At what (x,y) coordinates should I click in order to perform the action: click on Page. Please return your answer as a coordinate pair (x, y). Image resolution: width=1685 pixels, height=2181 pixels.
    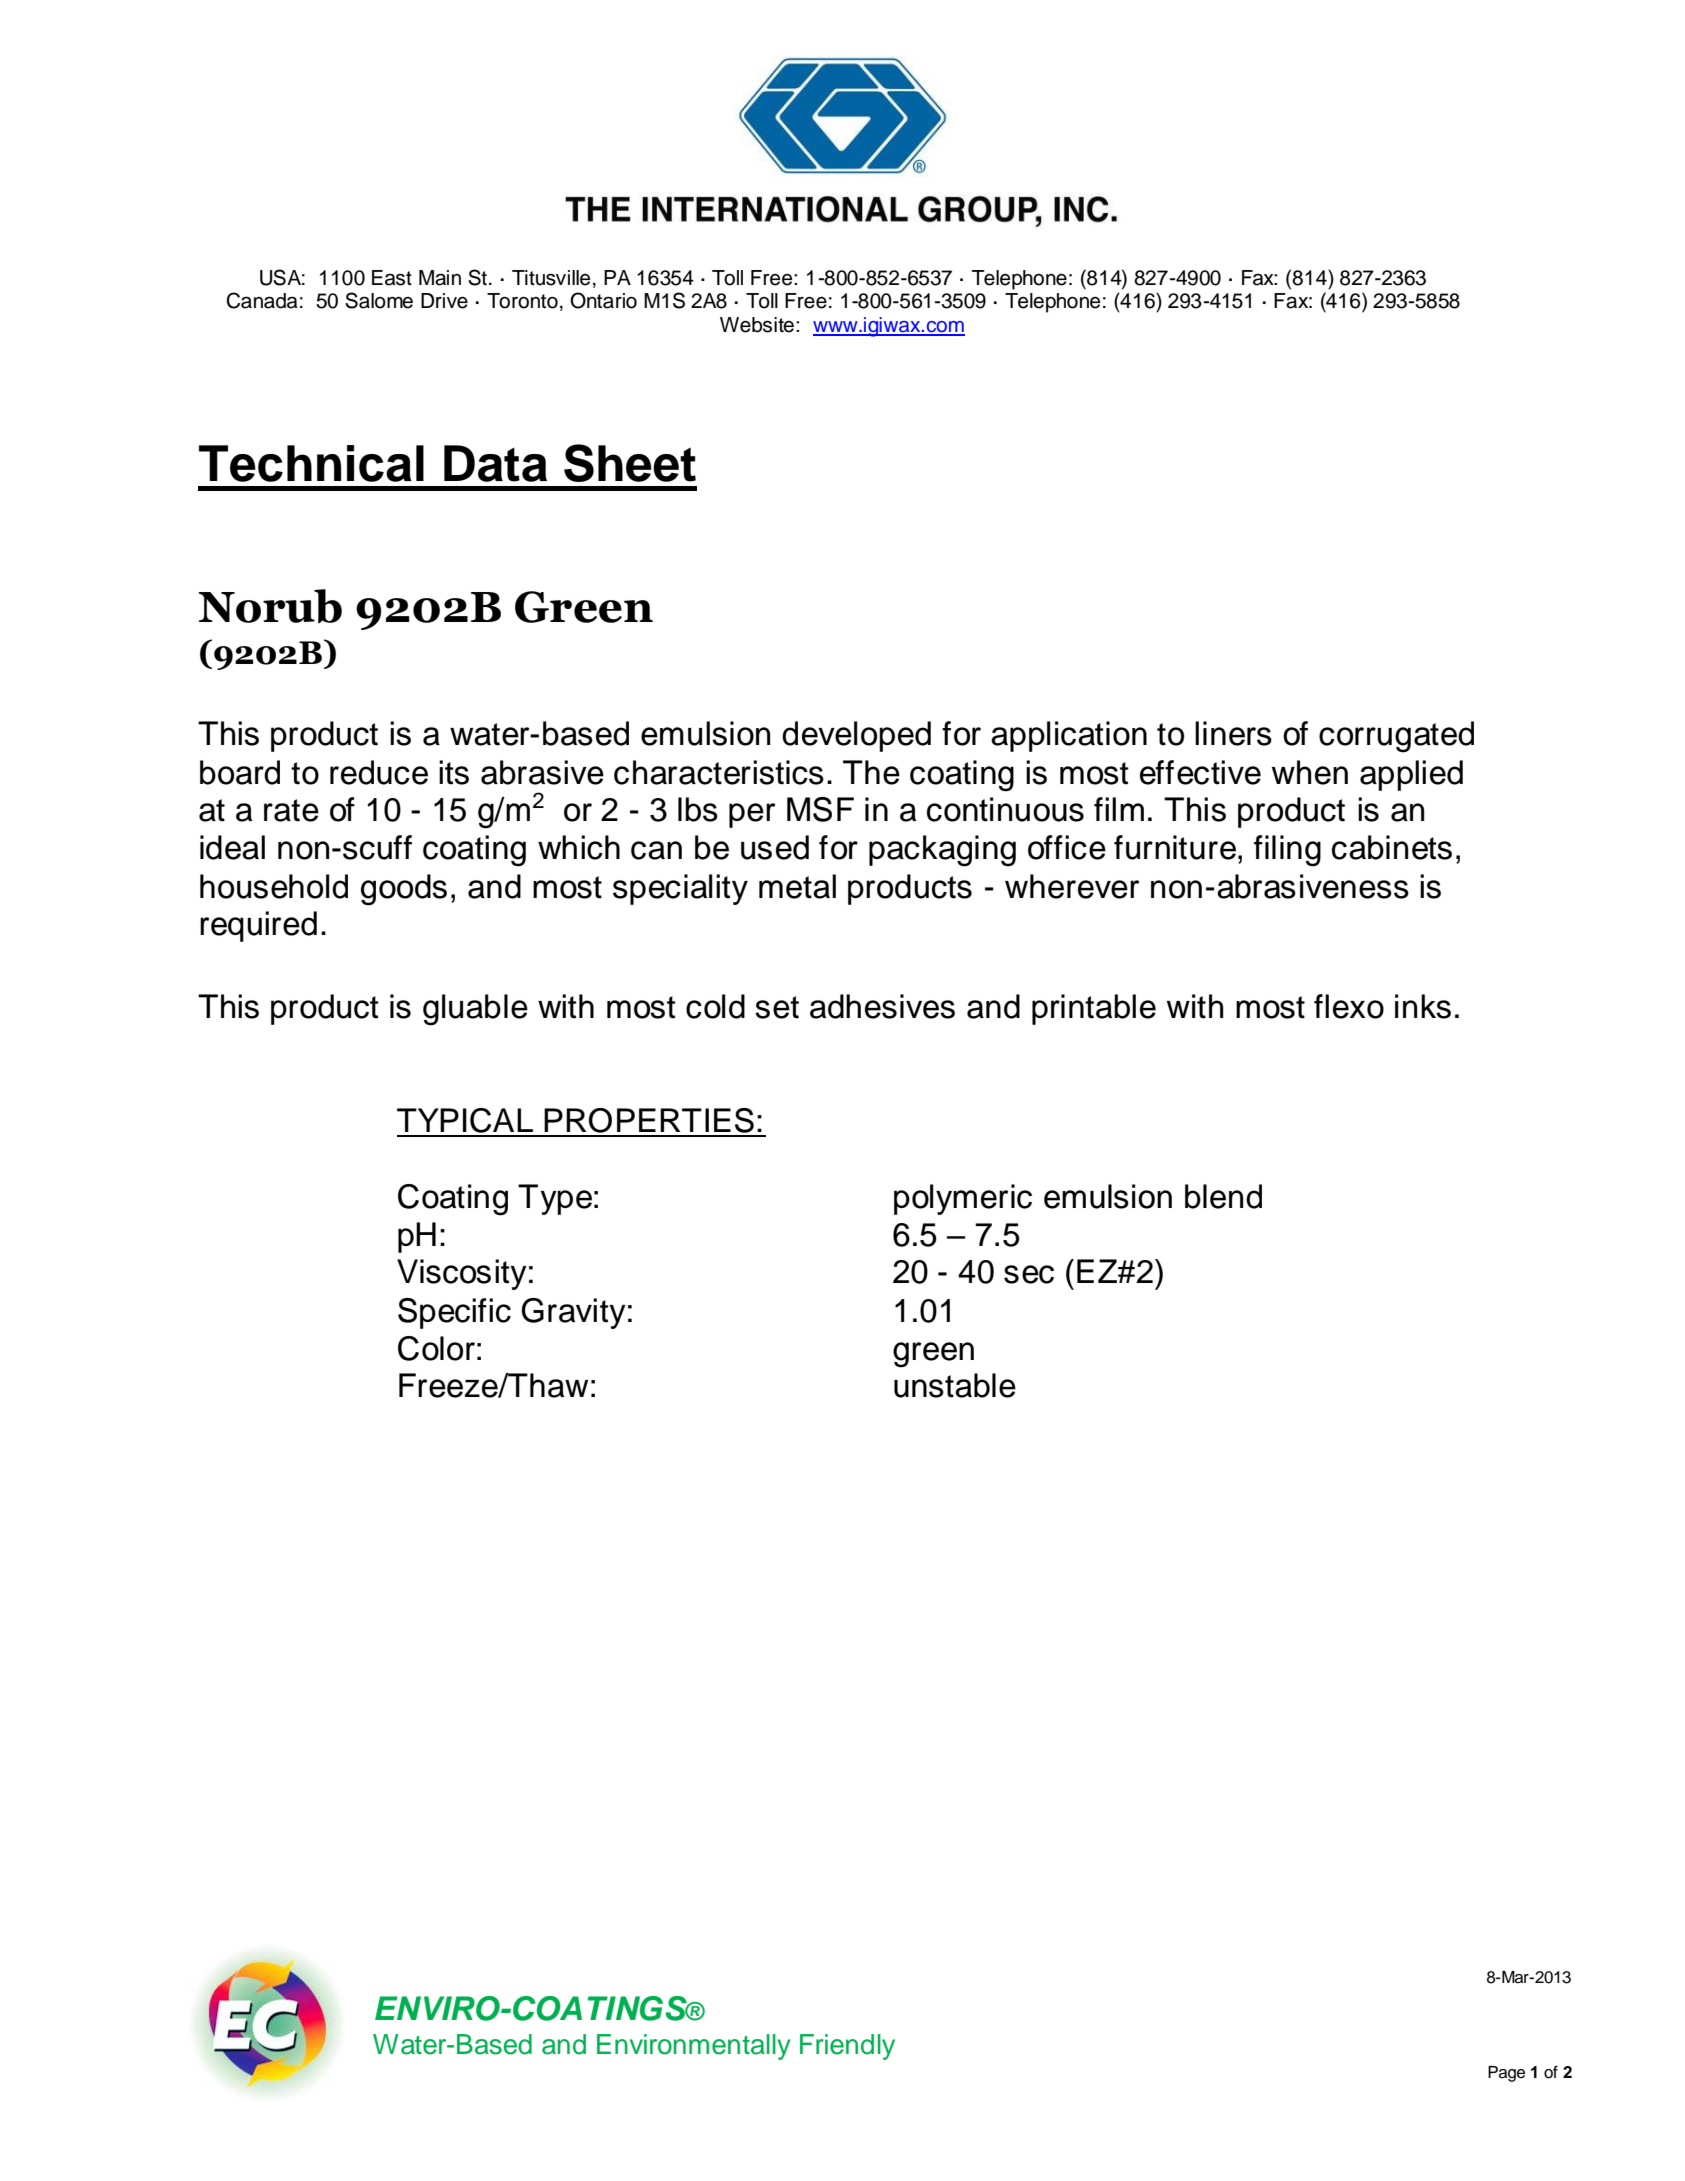
    Looking at the image, I should click on (1506, 2074).
